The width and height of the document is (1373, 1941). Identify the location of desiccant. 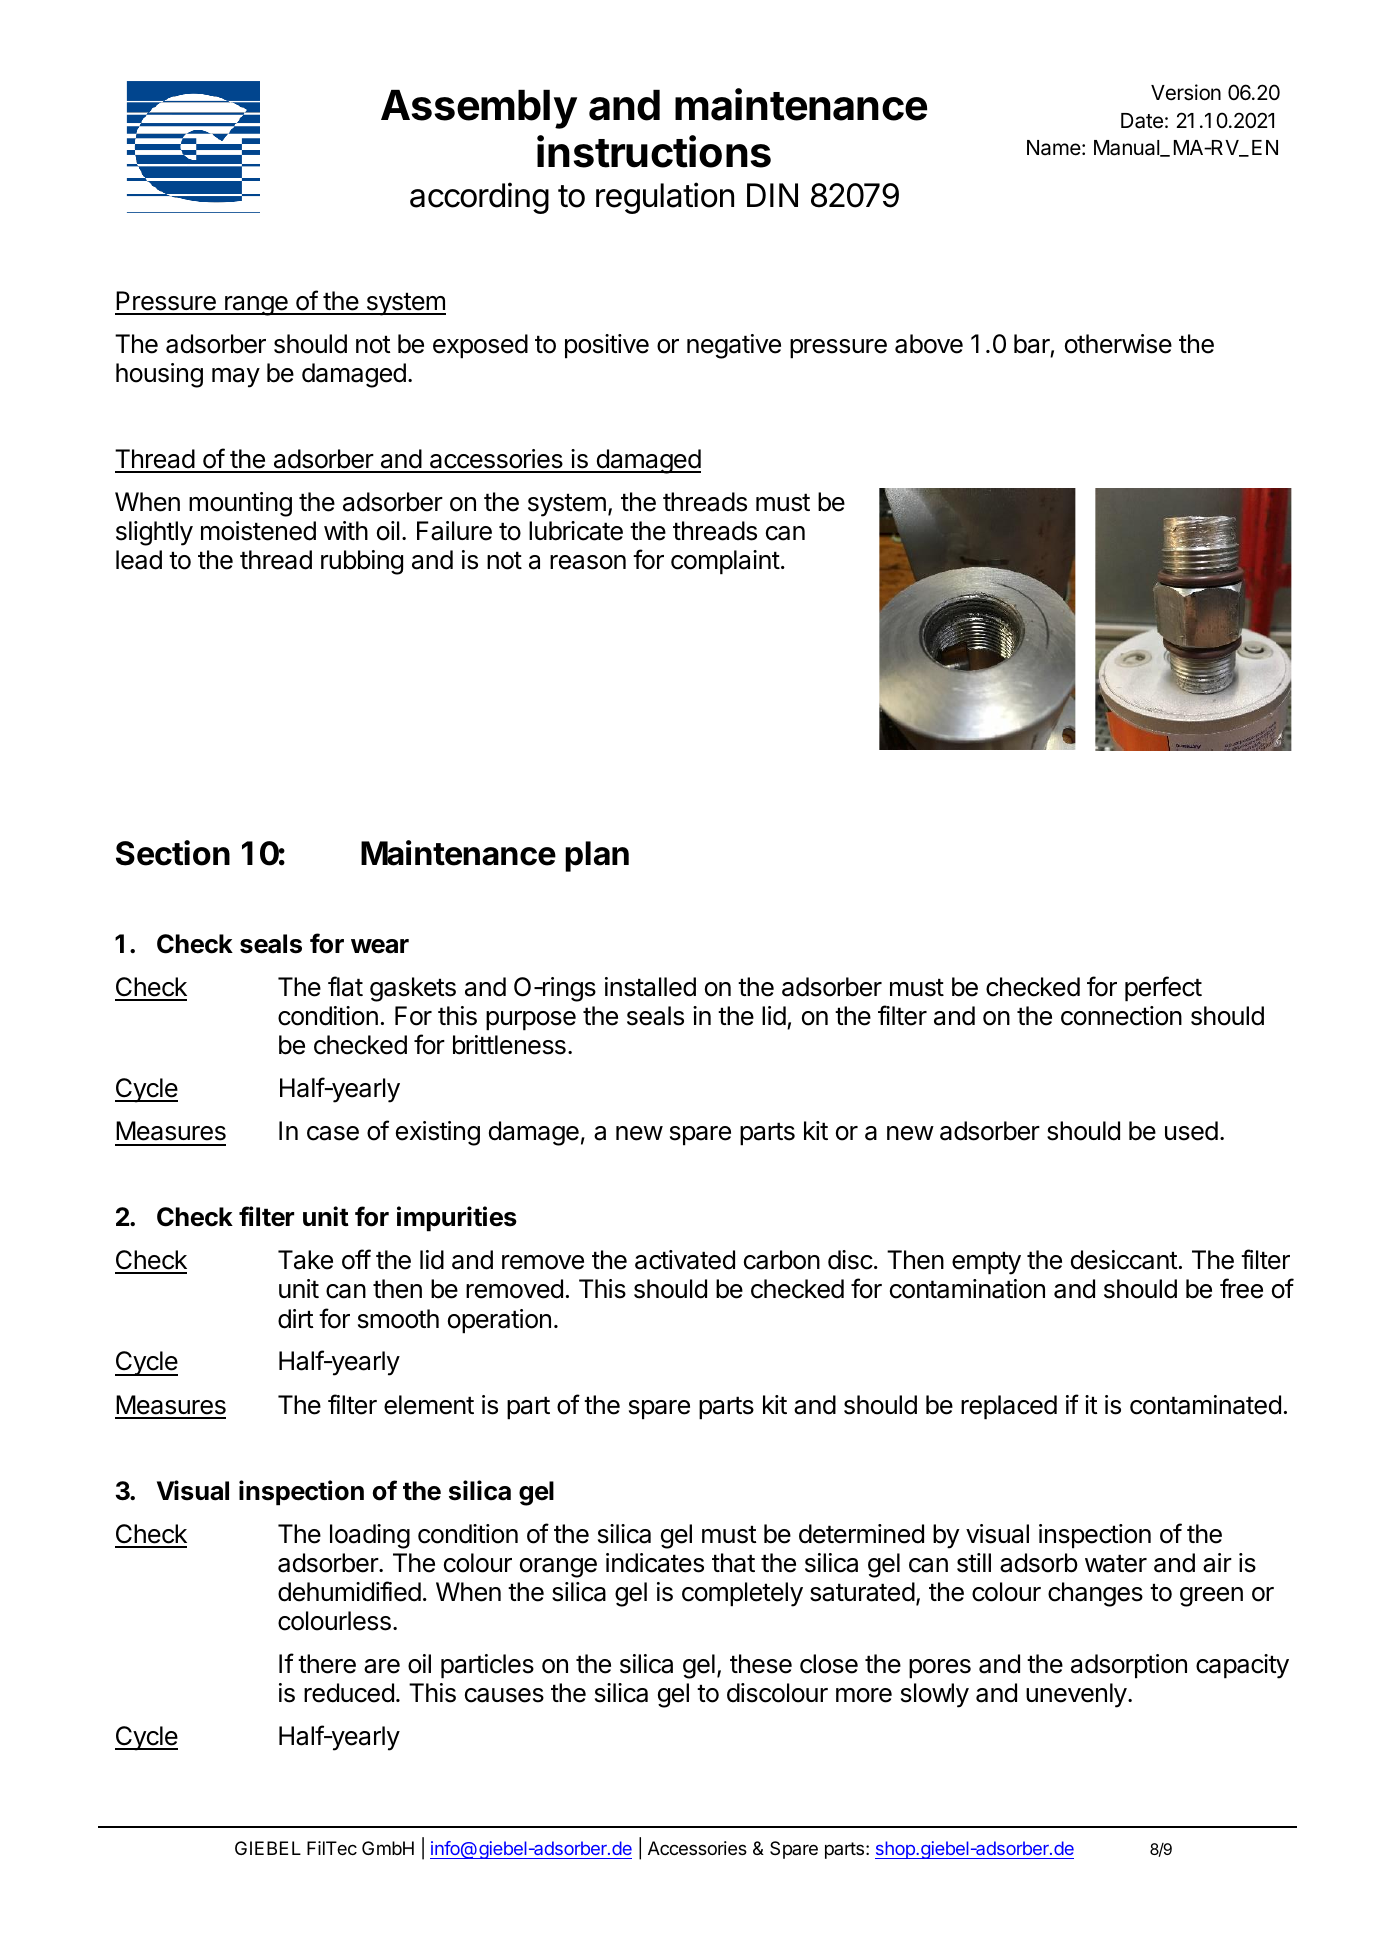
(1124, 1260).
